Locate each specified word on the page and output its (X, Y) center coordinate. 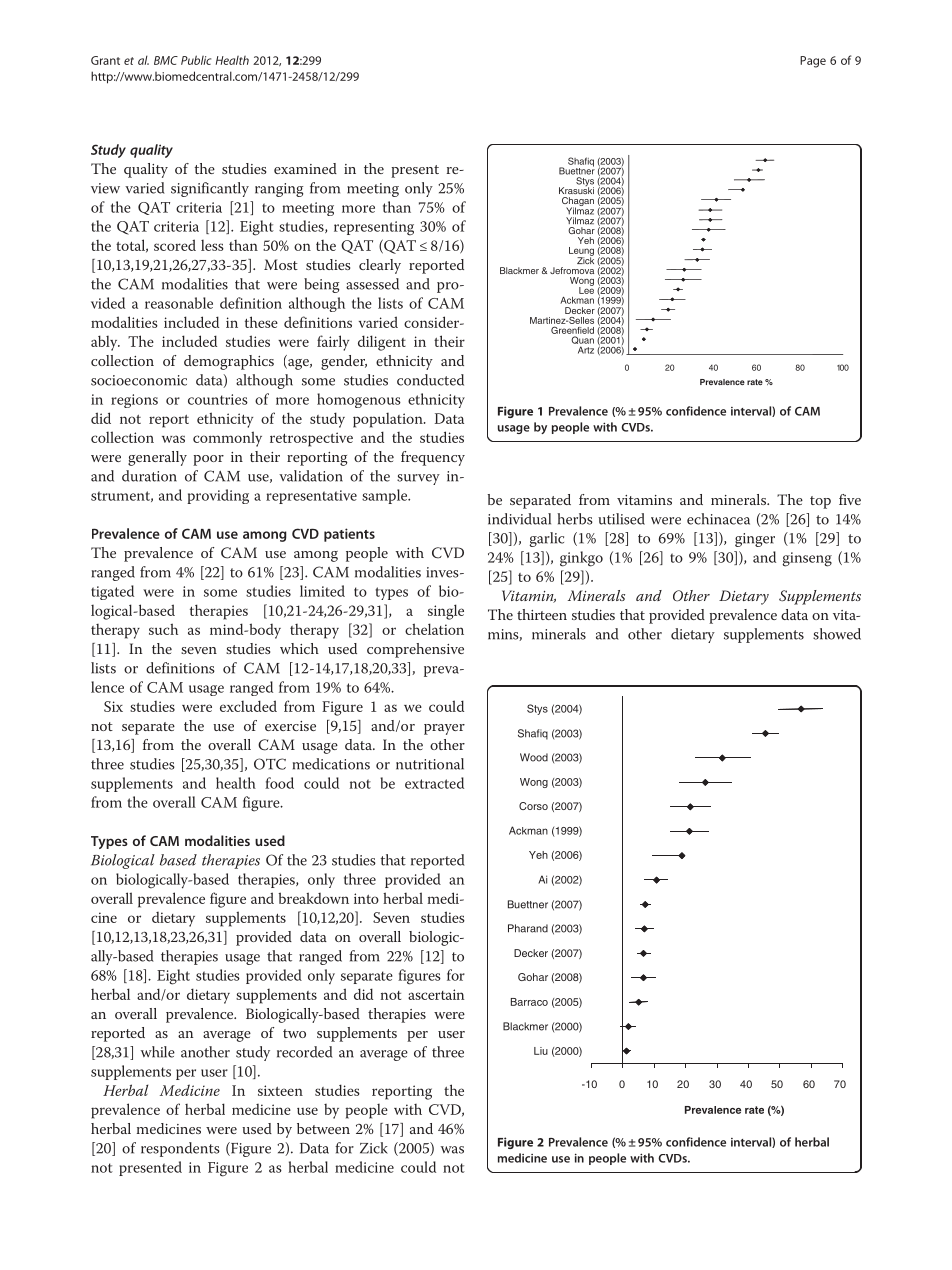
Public (196, 60)
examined (305, 168)
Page (813, 62)
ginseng (807, 559)
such (163, 629)
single (446, 612)
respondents (180, 1149)
